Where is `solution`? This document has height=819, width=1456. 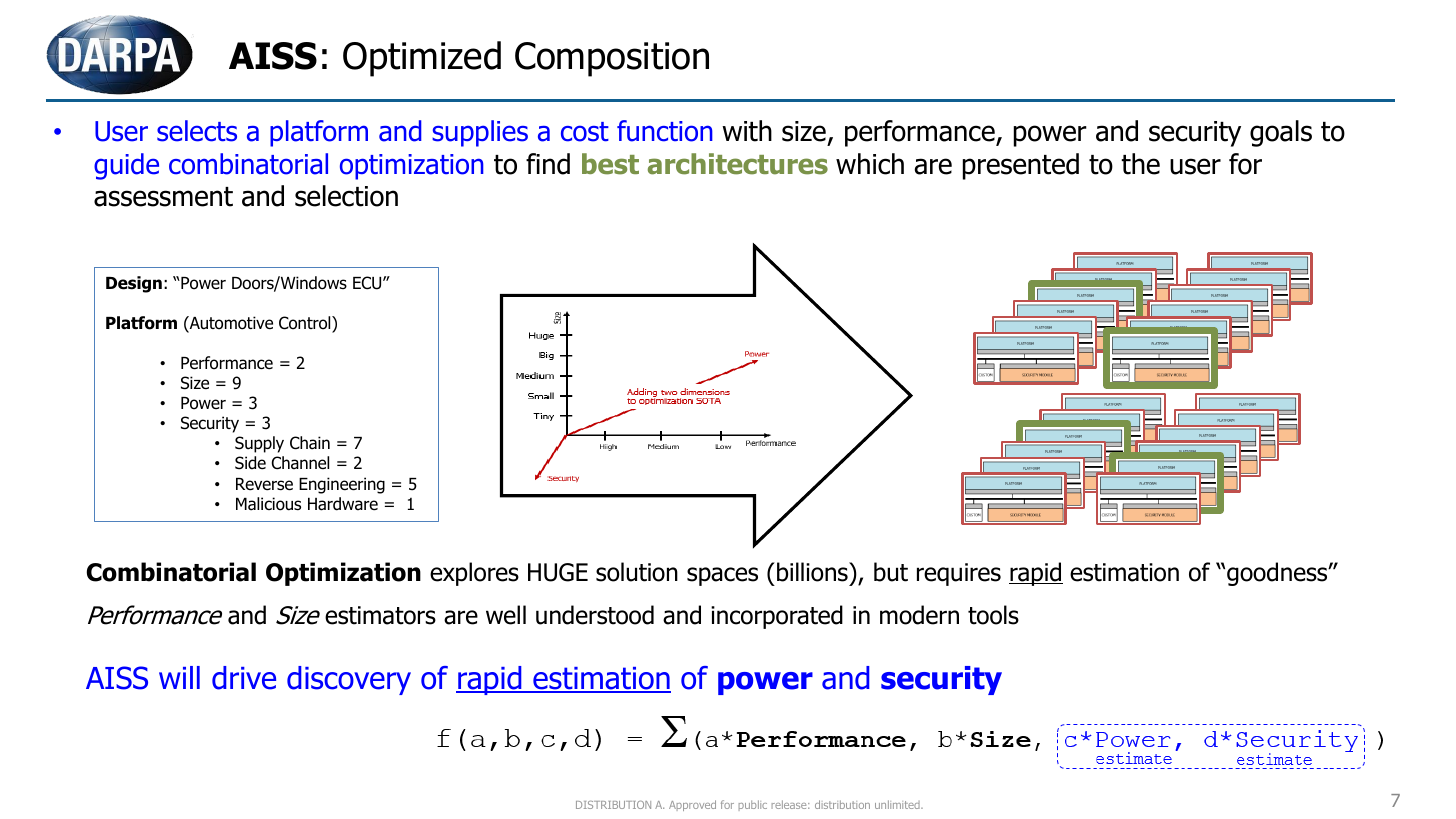 solution is located at coordinates (637, 572).
